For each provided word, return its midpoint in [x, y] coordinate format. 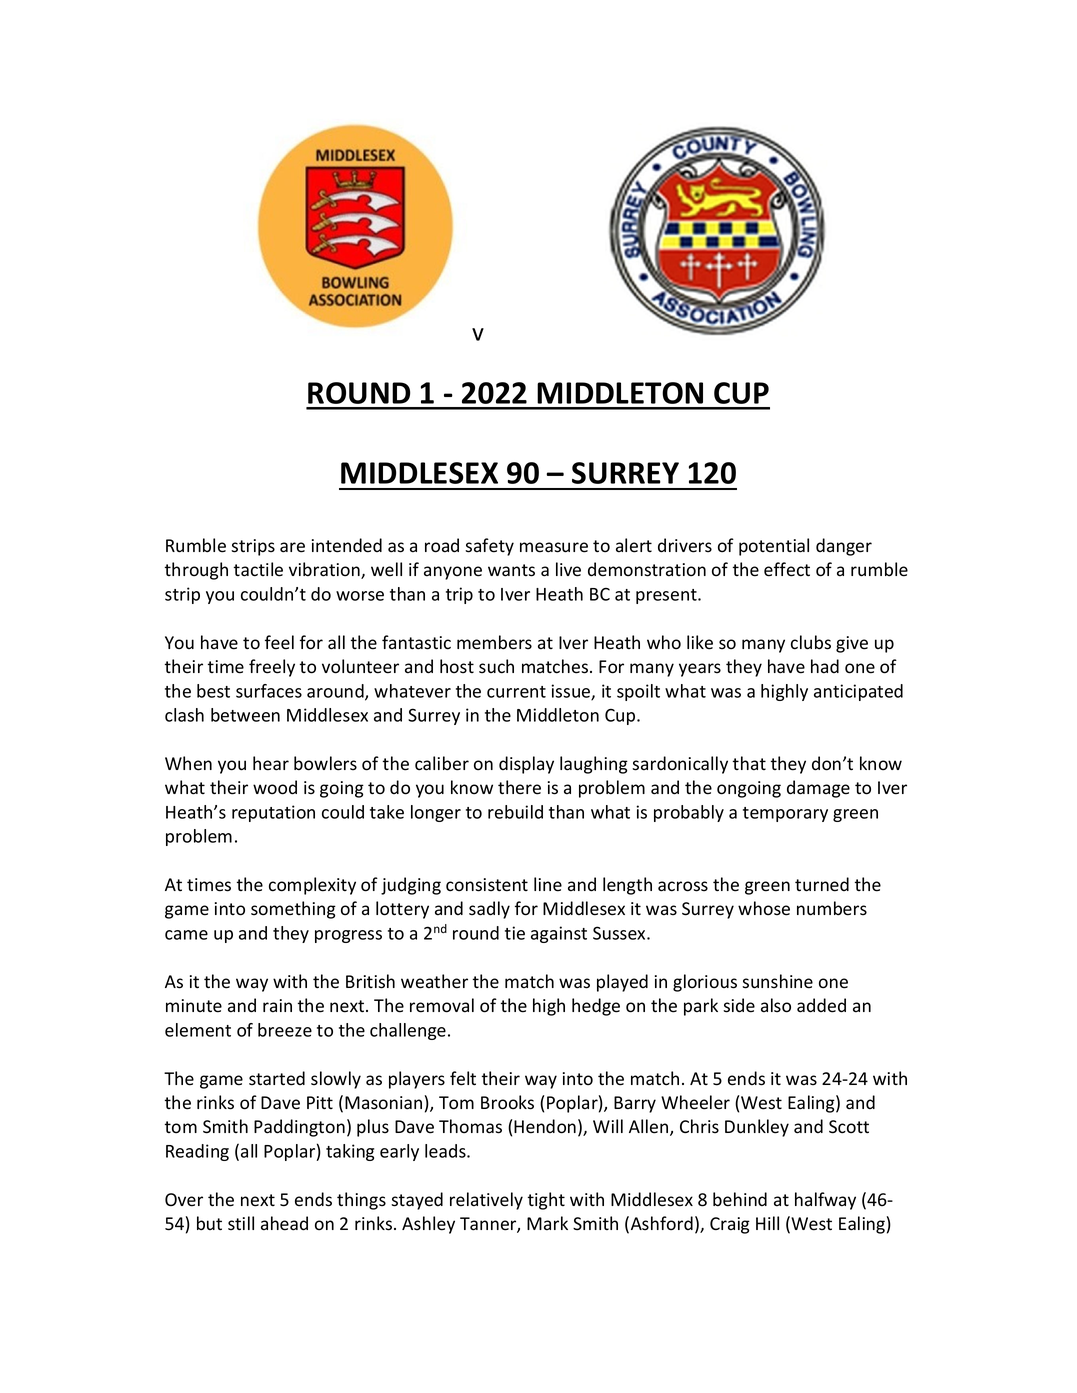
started [277, 1078]
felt [463, 1078]
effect [787, 569]
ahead [284, 1223]
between [245, 715]
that [749, 763]
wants [511, 570]
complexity [312, 886]
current [516, 692]
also [776, 1005]
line [548, 884]
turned [822, 884]
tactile [258, 569]
